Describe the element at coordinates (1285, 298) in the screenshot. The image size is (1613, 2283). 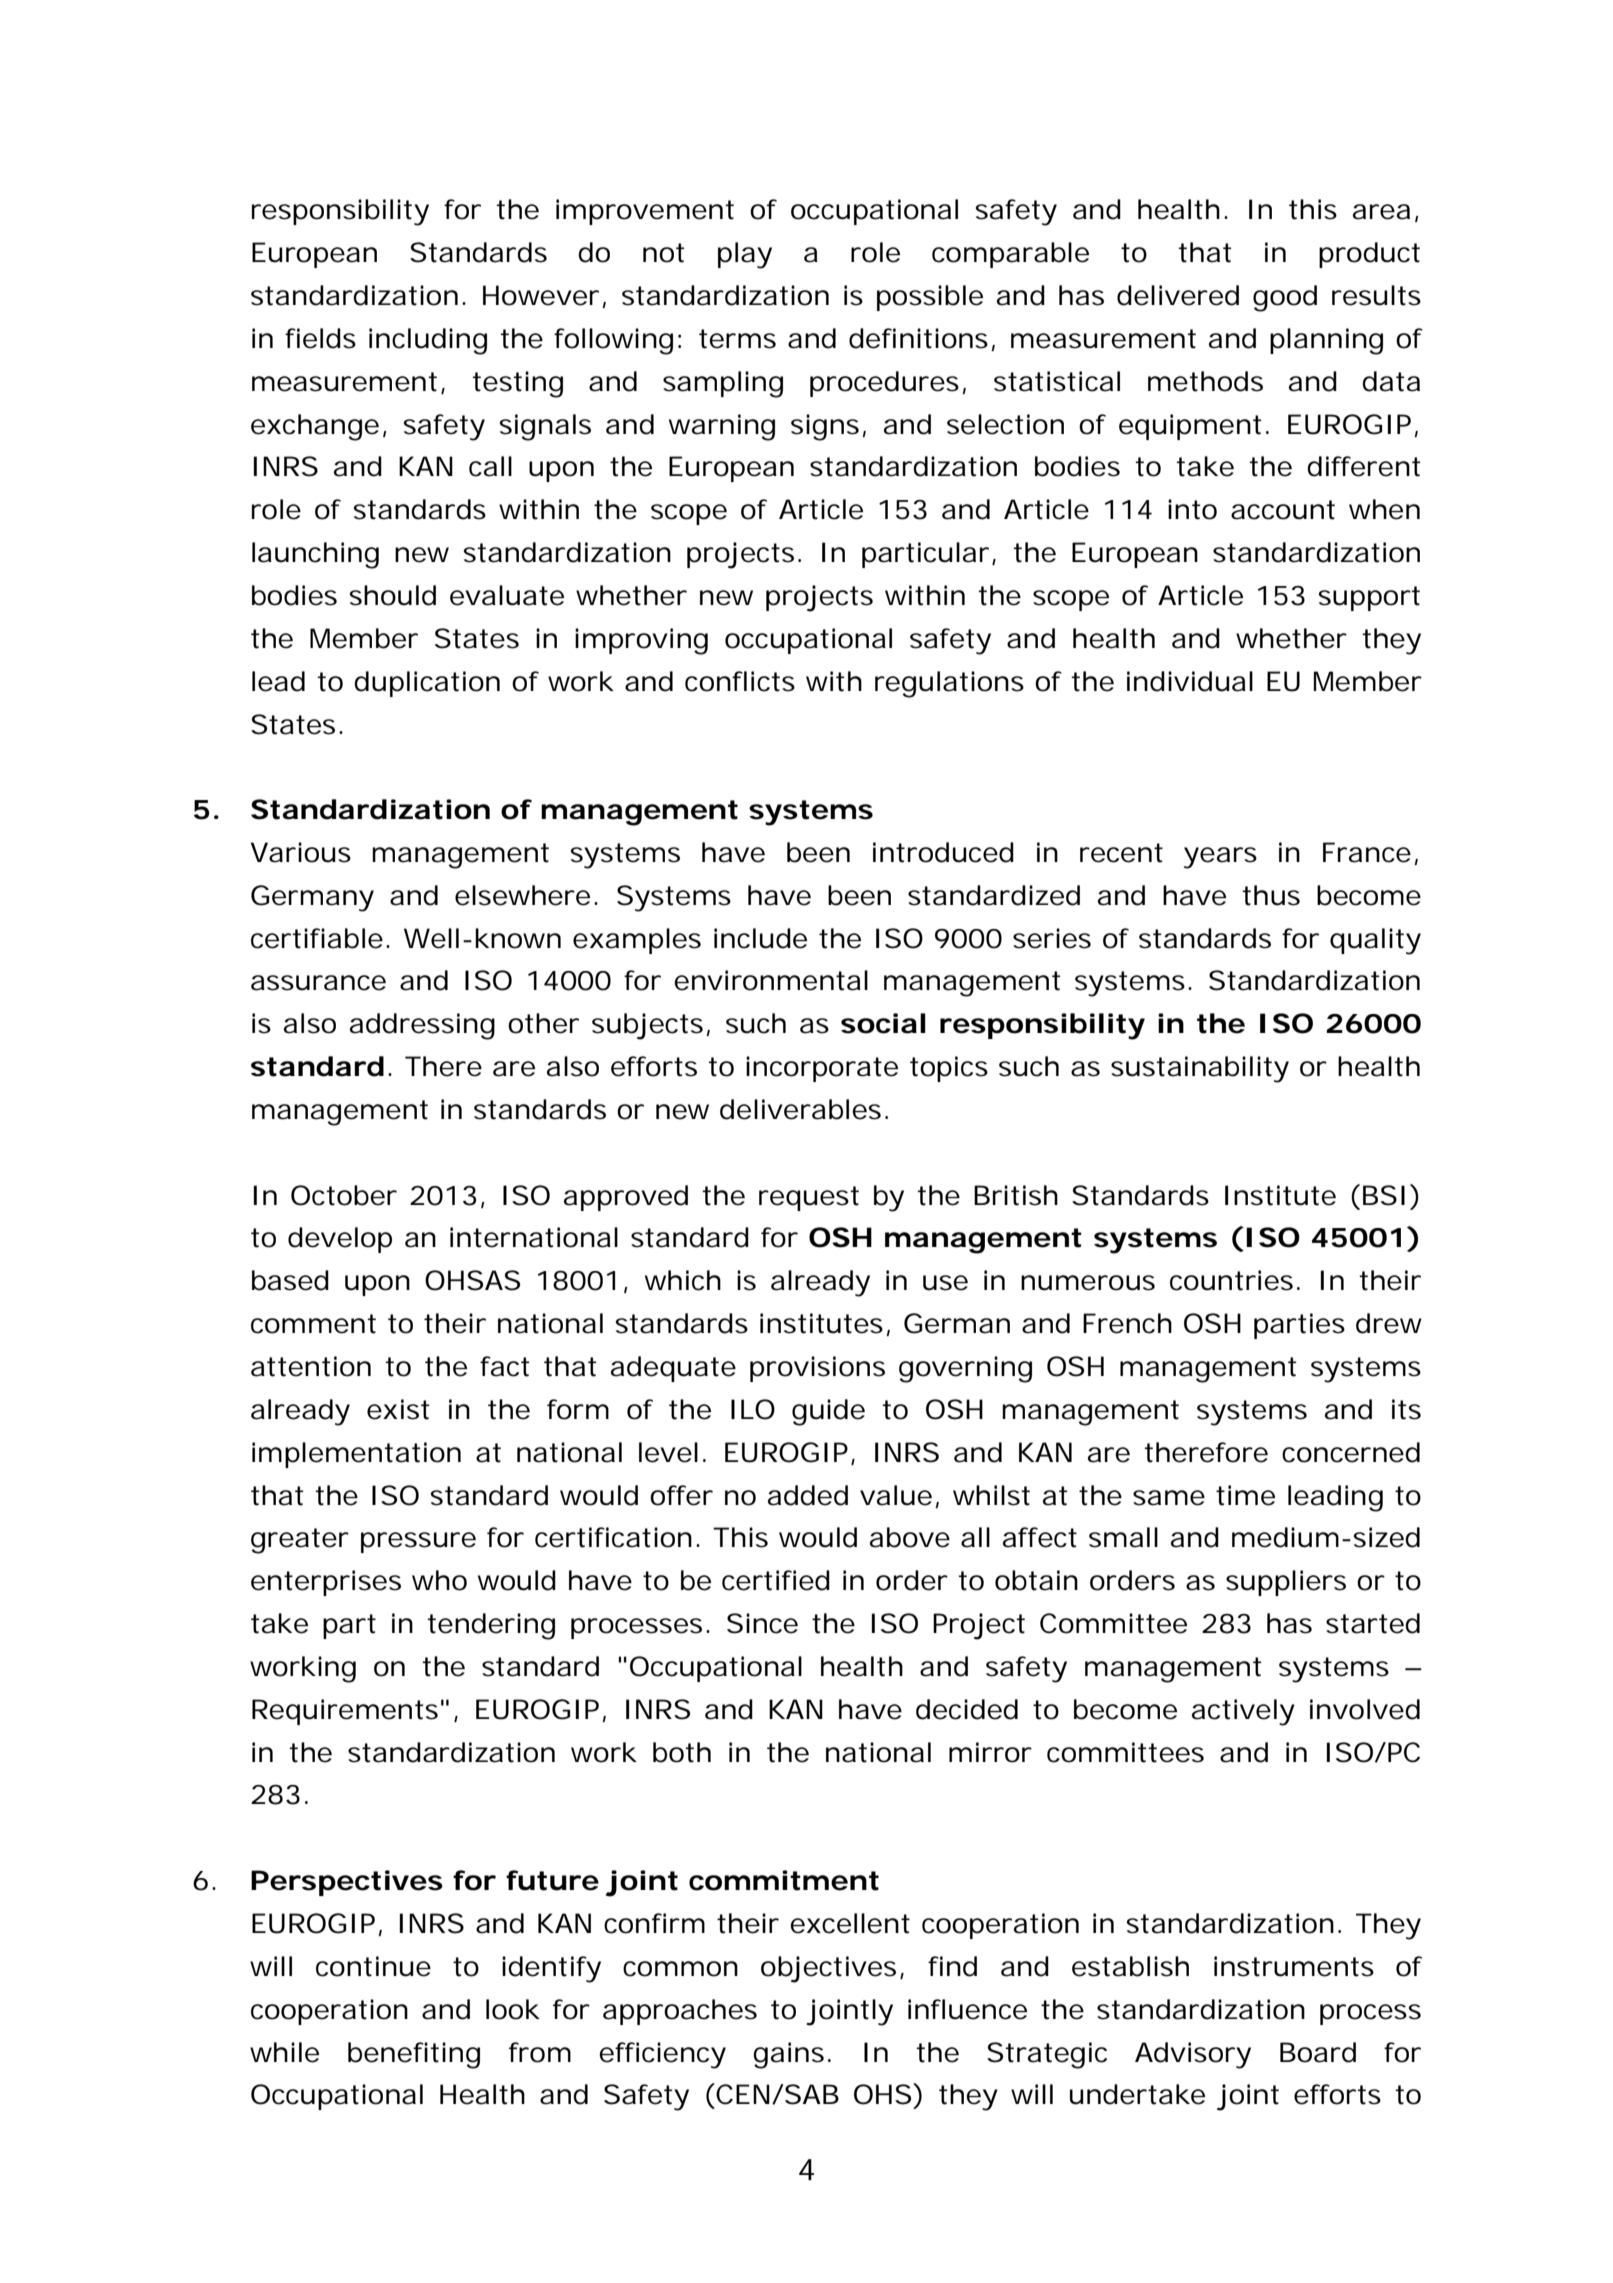
I see `good` at that location.
